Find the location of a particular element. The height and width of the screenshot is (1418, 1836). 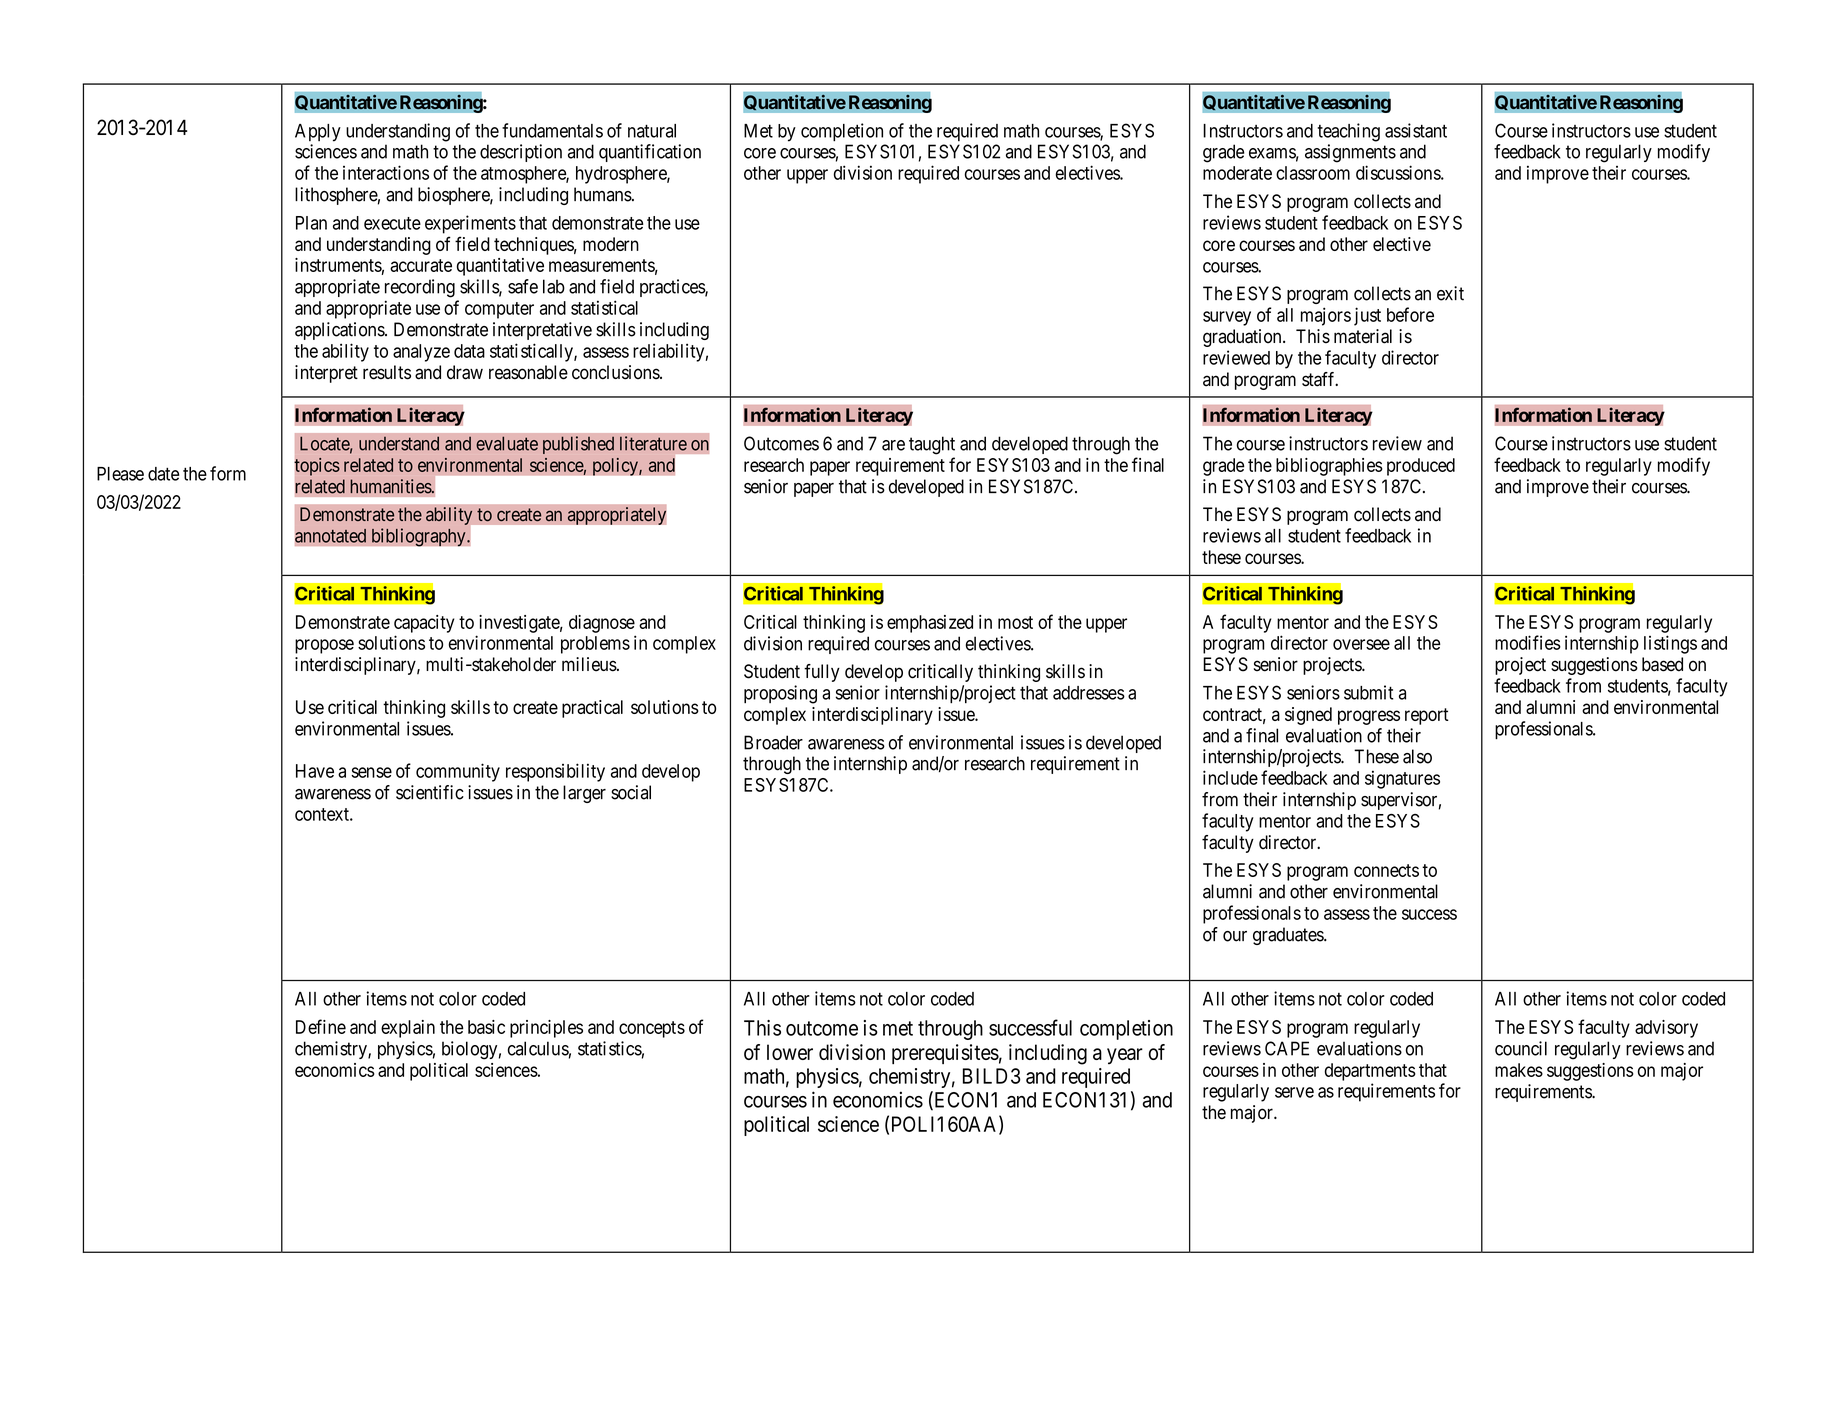

modifies is located at coordinates (1528, 642).
